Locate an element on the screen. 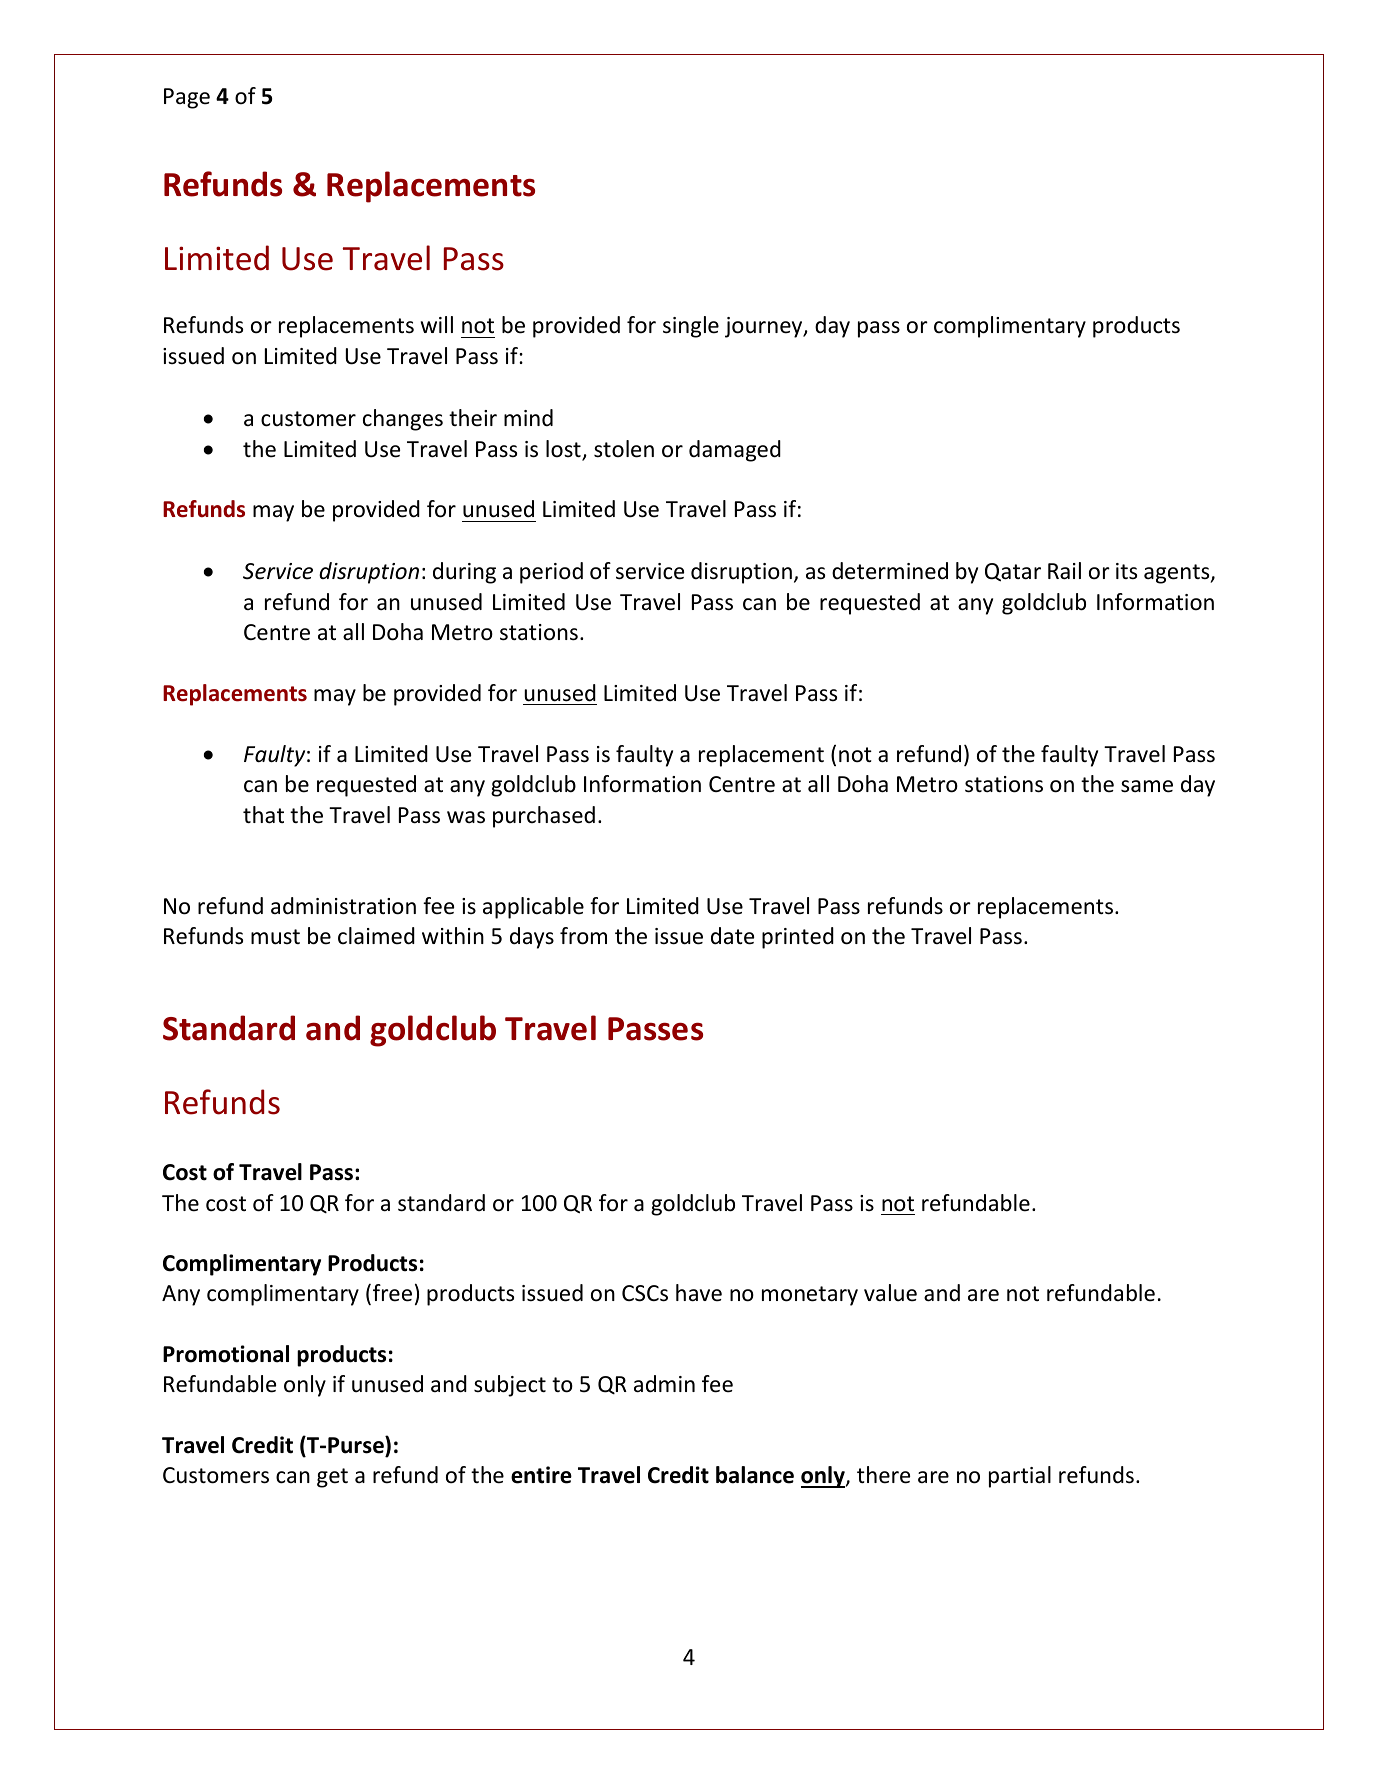  changes is located at coordinates (403, 420).
